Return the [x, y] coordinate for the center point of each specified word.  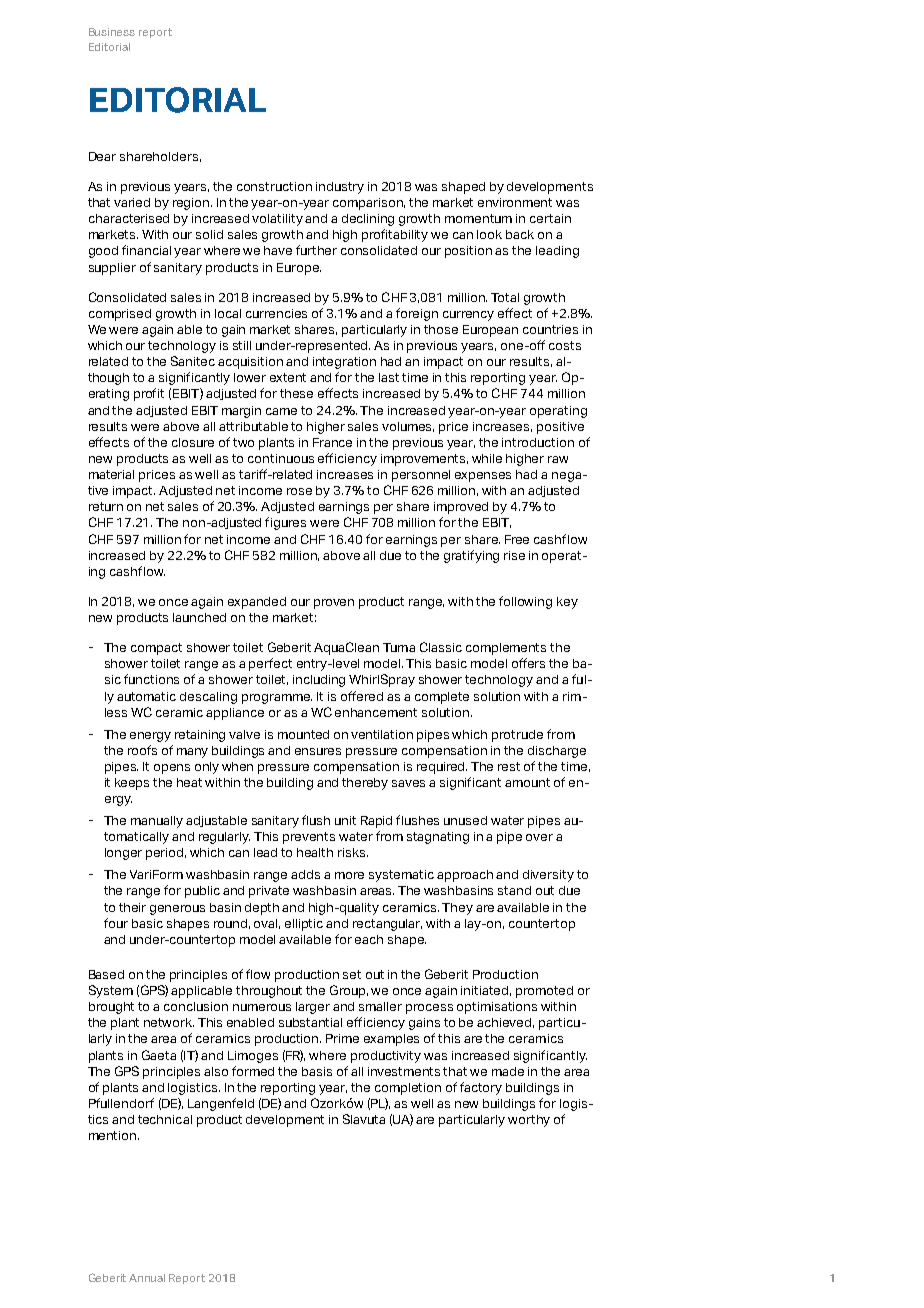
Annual [147, 1278]
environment [515, 202]
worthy [529, 1121]
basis [317, 1071]
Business [112, 32]
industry [340, 188]
